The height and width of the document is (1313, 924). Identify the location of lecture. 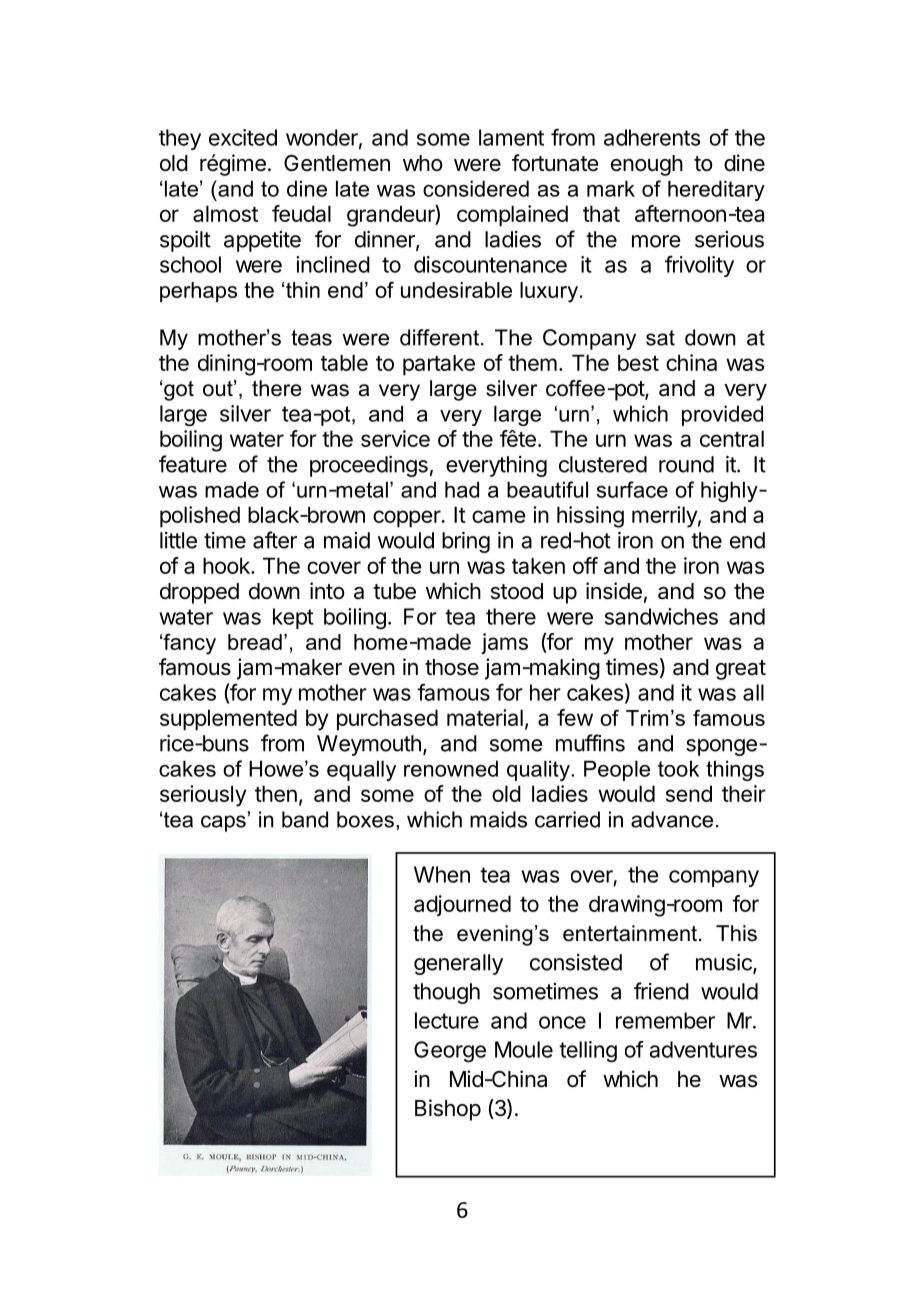
(447, 1020).
